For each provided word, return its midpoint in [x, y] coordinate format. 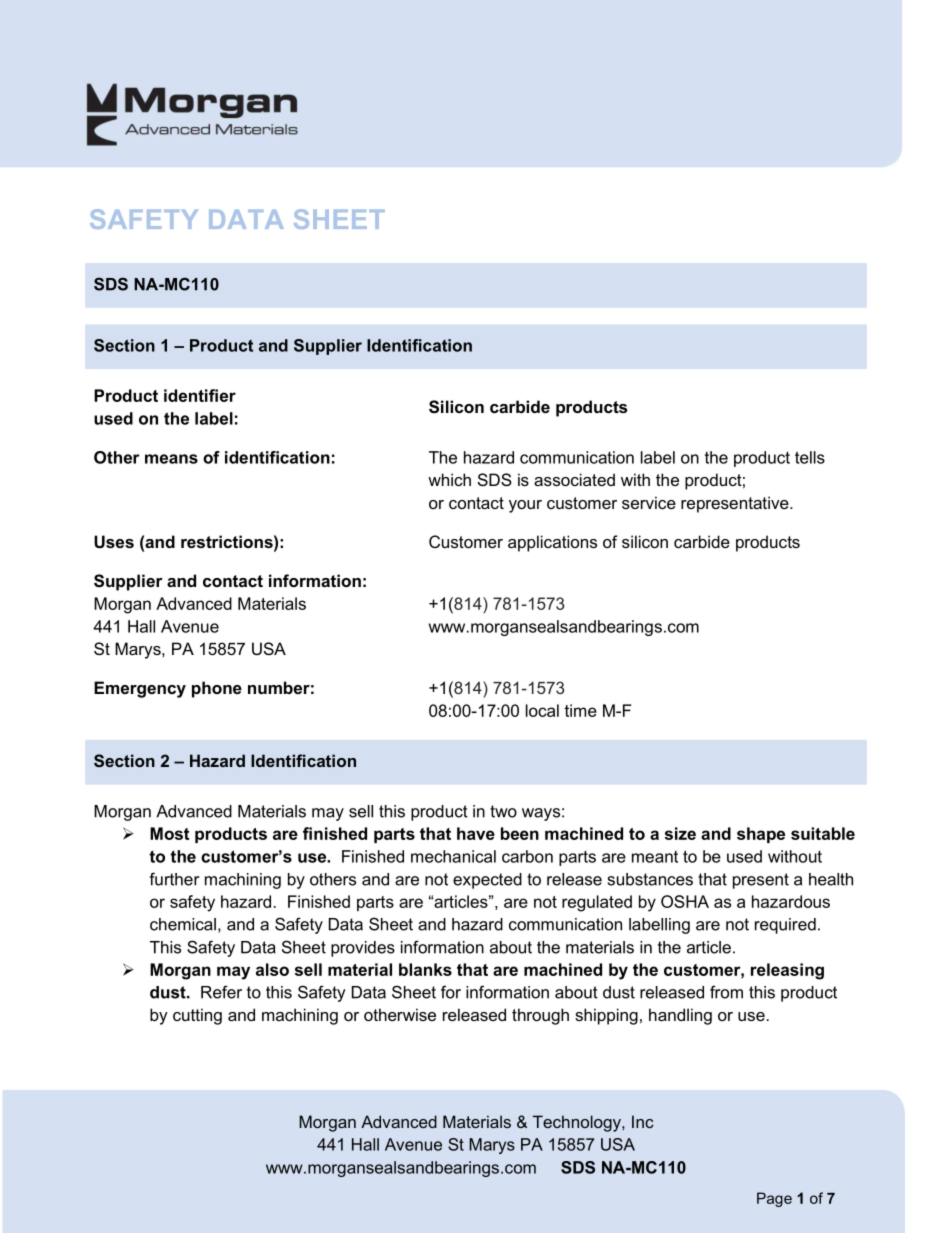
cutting [197, 1016]
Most [169, 833]
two [503, 811]
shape [761, 835]
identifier [200, 395]
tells [810, 457]
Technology [578, 1123]
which [449, 479]
